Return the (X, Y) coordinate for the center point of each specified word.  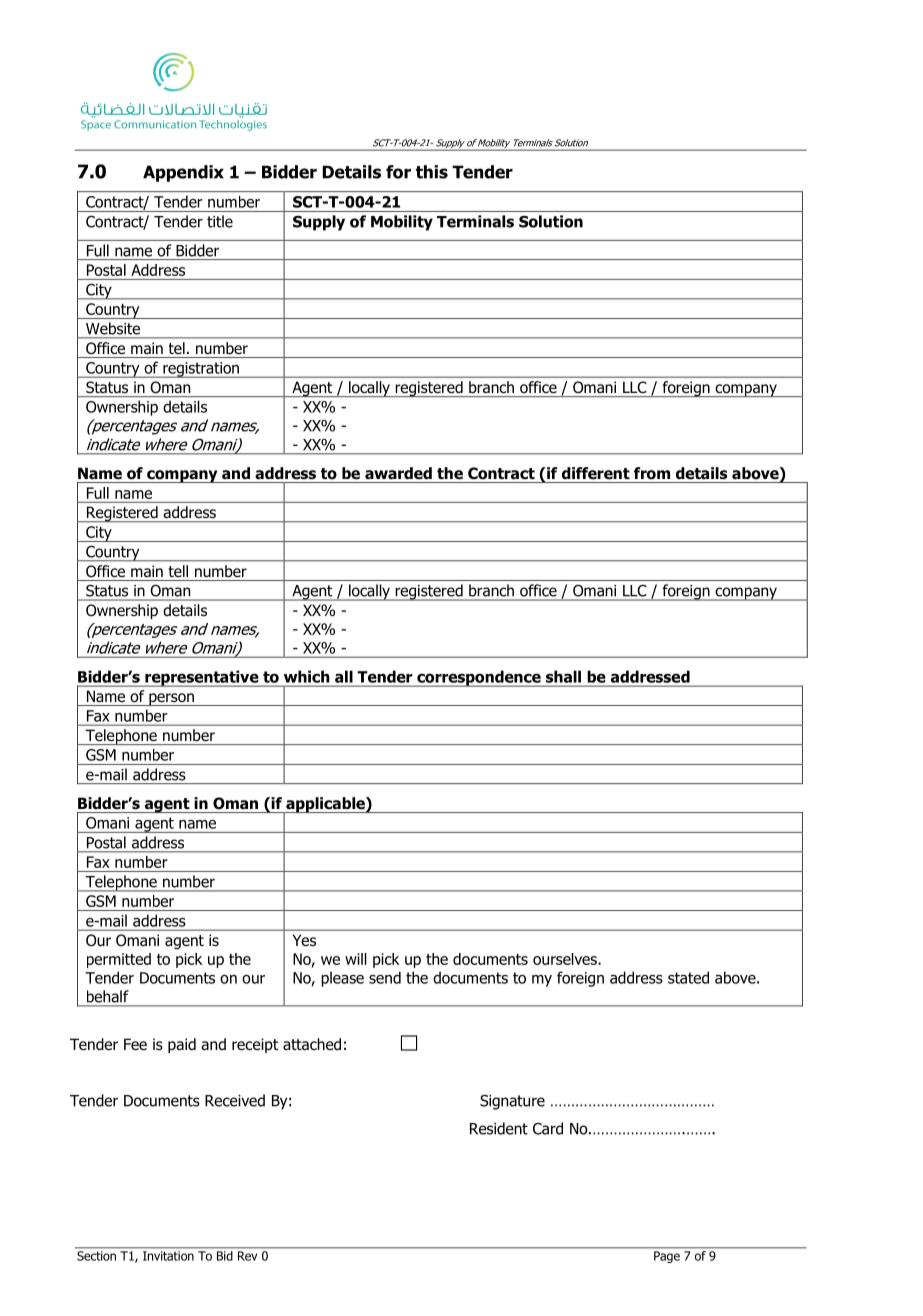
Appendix (183, 173)
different (596, 473)
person (171, 699)
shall (563, 677)
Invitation (168, 1256)
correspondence (479, 678)
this (432, 172)
